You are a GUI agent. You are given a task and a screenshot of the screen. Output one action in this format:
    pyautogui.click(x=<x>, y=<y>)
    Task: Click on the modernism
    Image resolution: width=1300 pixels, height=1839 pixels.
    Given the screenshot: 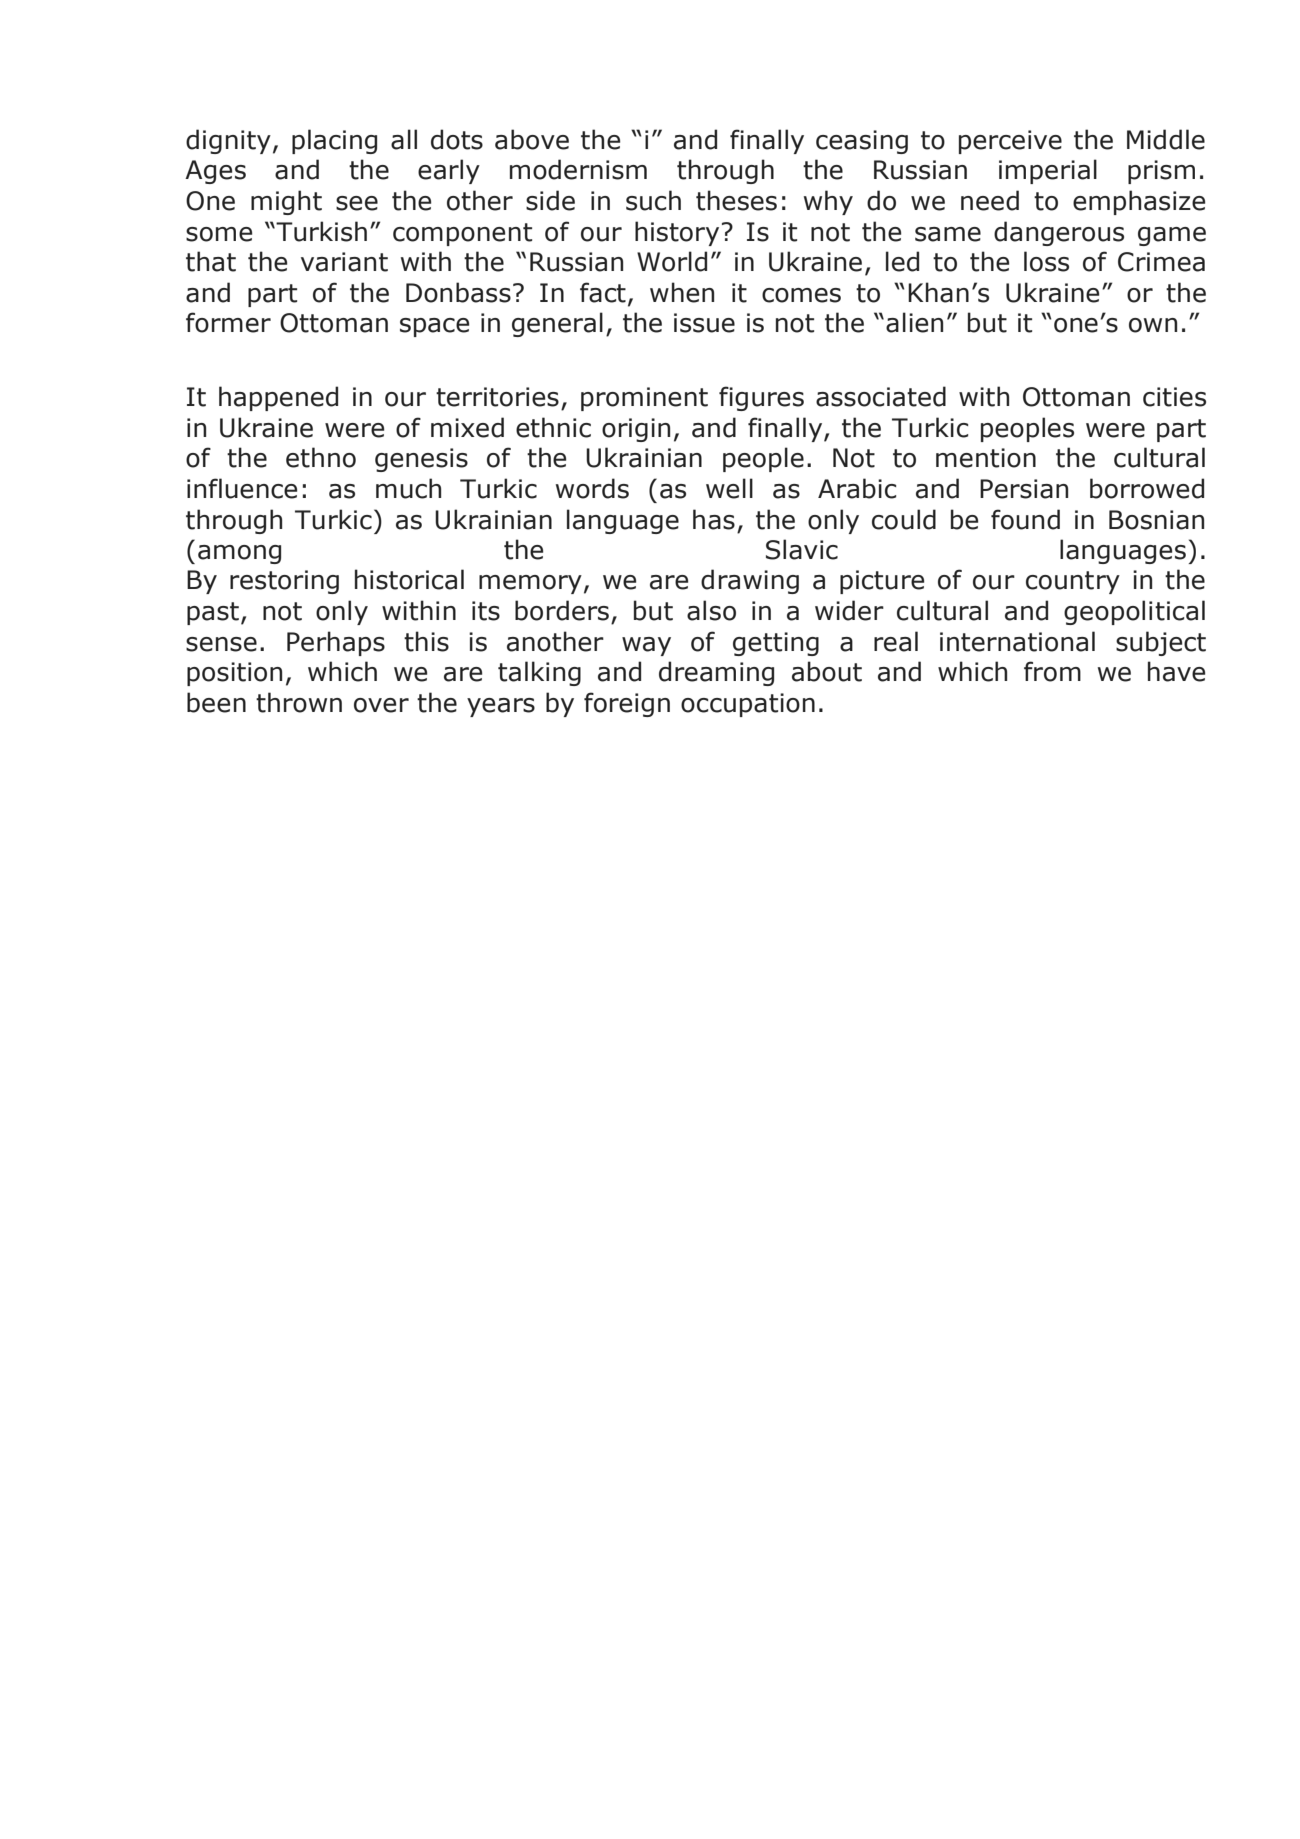 What is the action you would take?
    pyautogui.click(x=578, y=169)
